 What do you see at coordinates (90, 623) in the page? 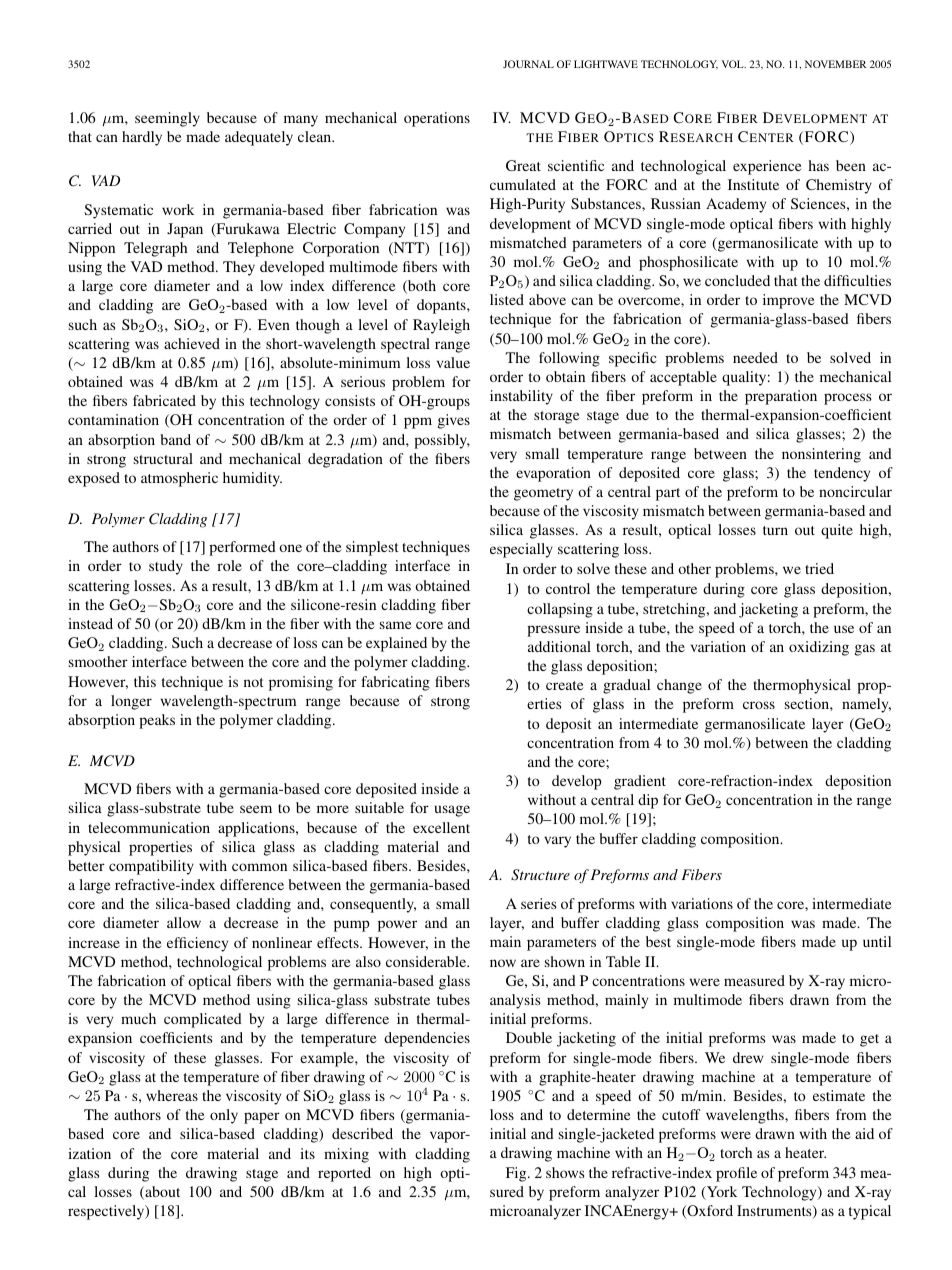
I see `instead` at bounding box center [90, 623].
